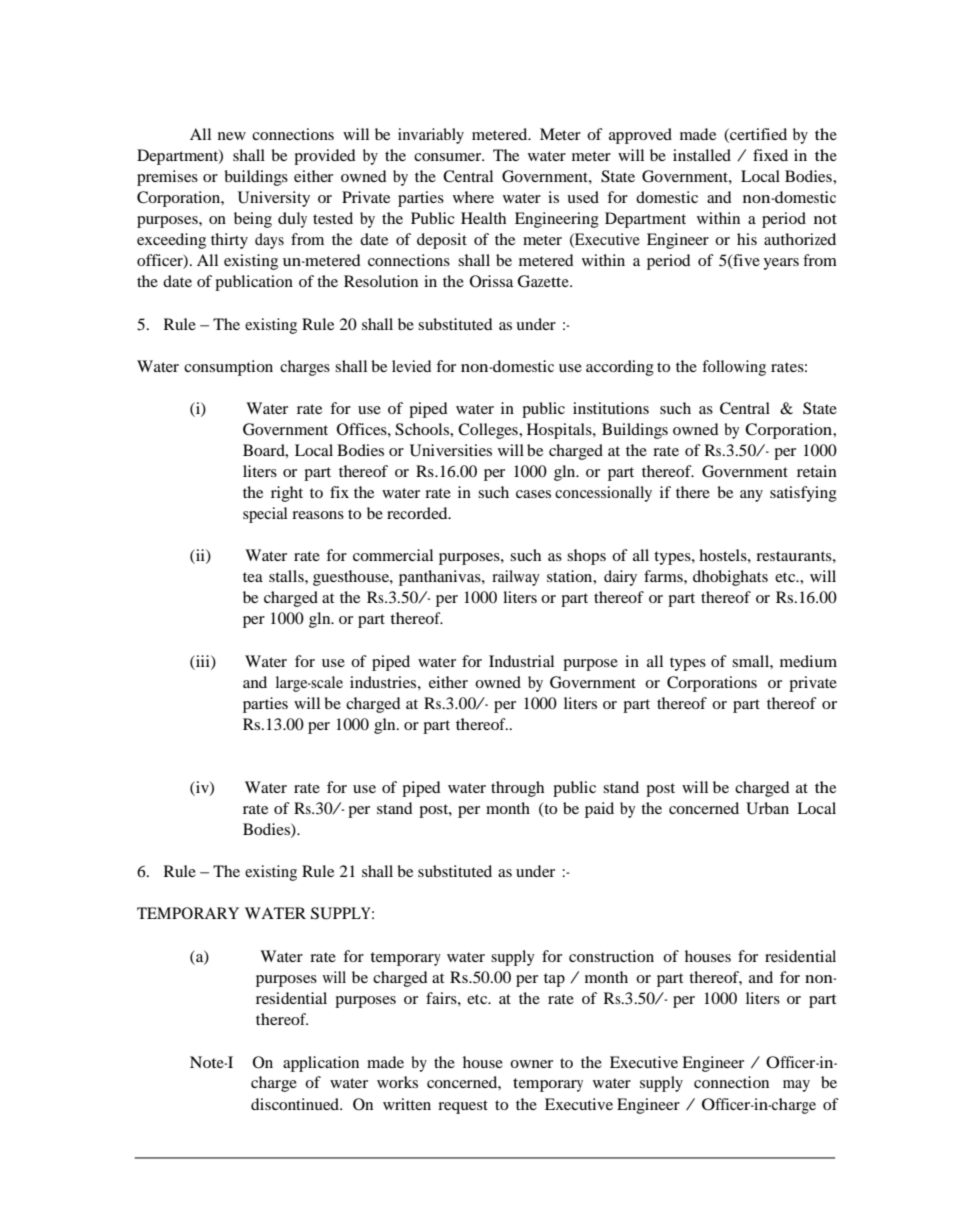  I want to click on new, so click(232, 136).
